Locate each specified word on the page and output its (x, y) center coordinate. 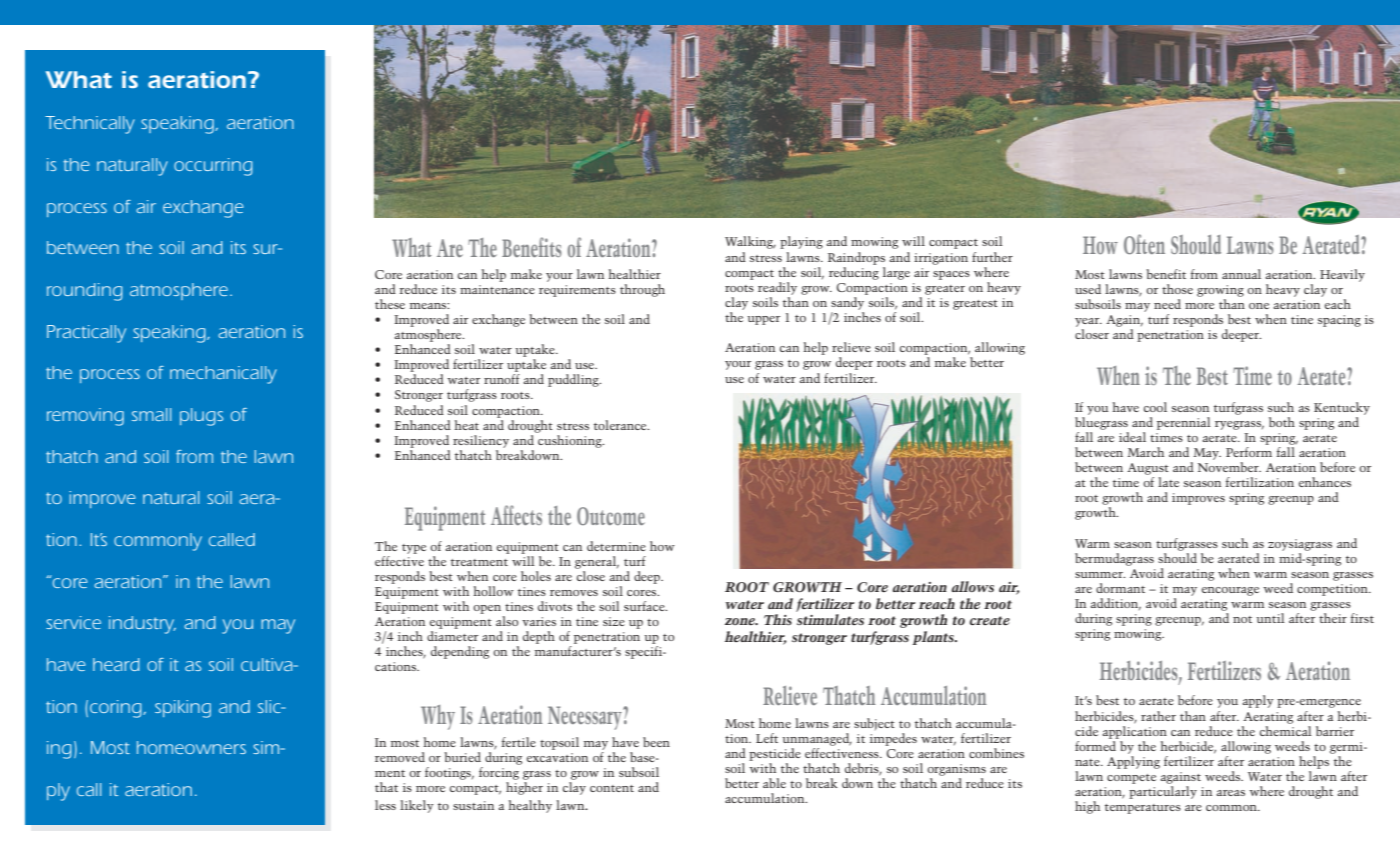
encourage (1230, 591)
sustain (473, 805)
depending (460, 652)
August (1148, 469)
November (1229, 467)
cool (1155, 407)
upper (763, 320)
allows (973, 586)
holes (536, 576)
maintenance (497, 289)
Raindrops (856, 258)
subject (874, 724)
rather (1158, 716)
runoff (502, 379)
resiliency (481, 441)
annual (1241, 274)
